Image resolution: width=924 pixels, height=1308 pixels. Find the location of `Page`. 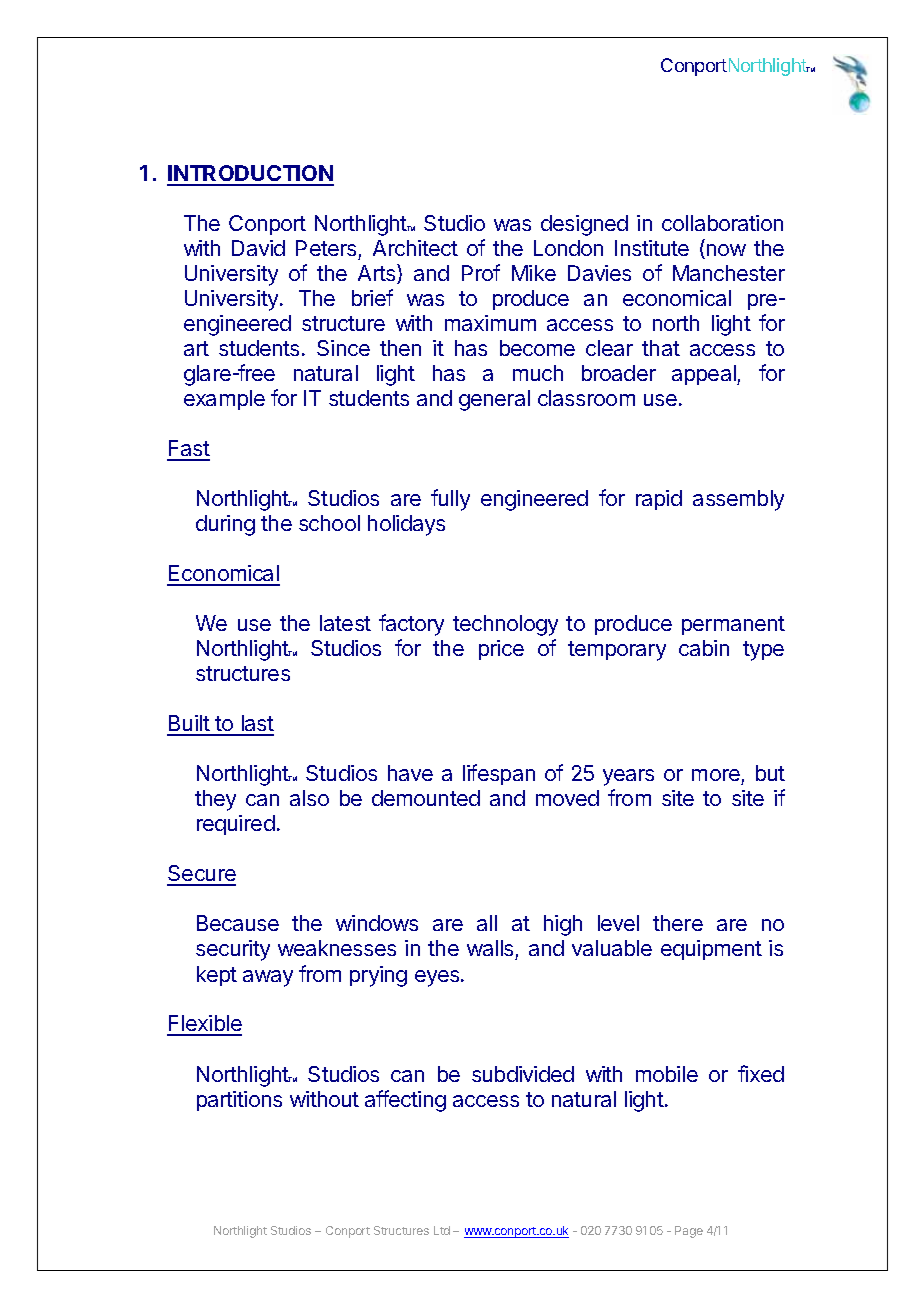

Page is located at coordinates (689, 1232).
